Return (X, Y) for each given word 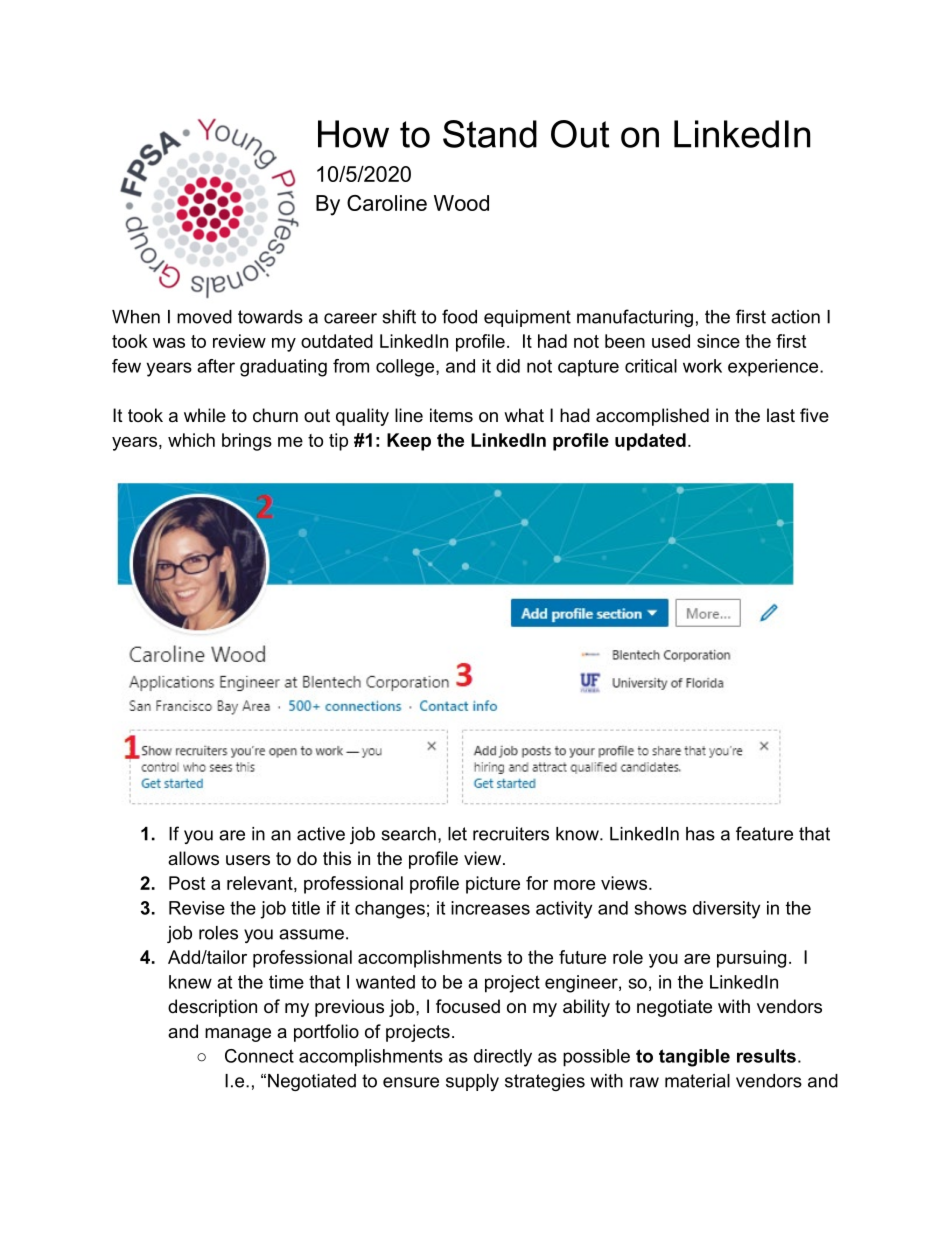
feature (764, 833)
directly (503, 1058)
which (191, 440)
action (795, 317)
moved (204, 317)
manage (238, 1035)
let (457, 834)
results (766, 1056)
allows (193, 858)
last (781, 415)
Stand (490, 134)
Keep (409, 442)
